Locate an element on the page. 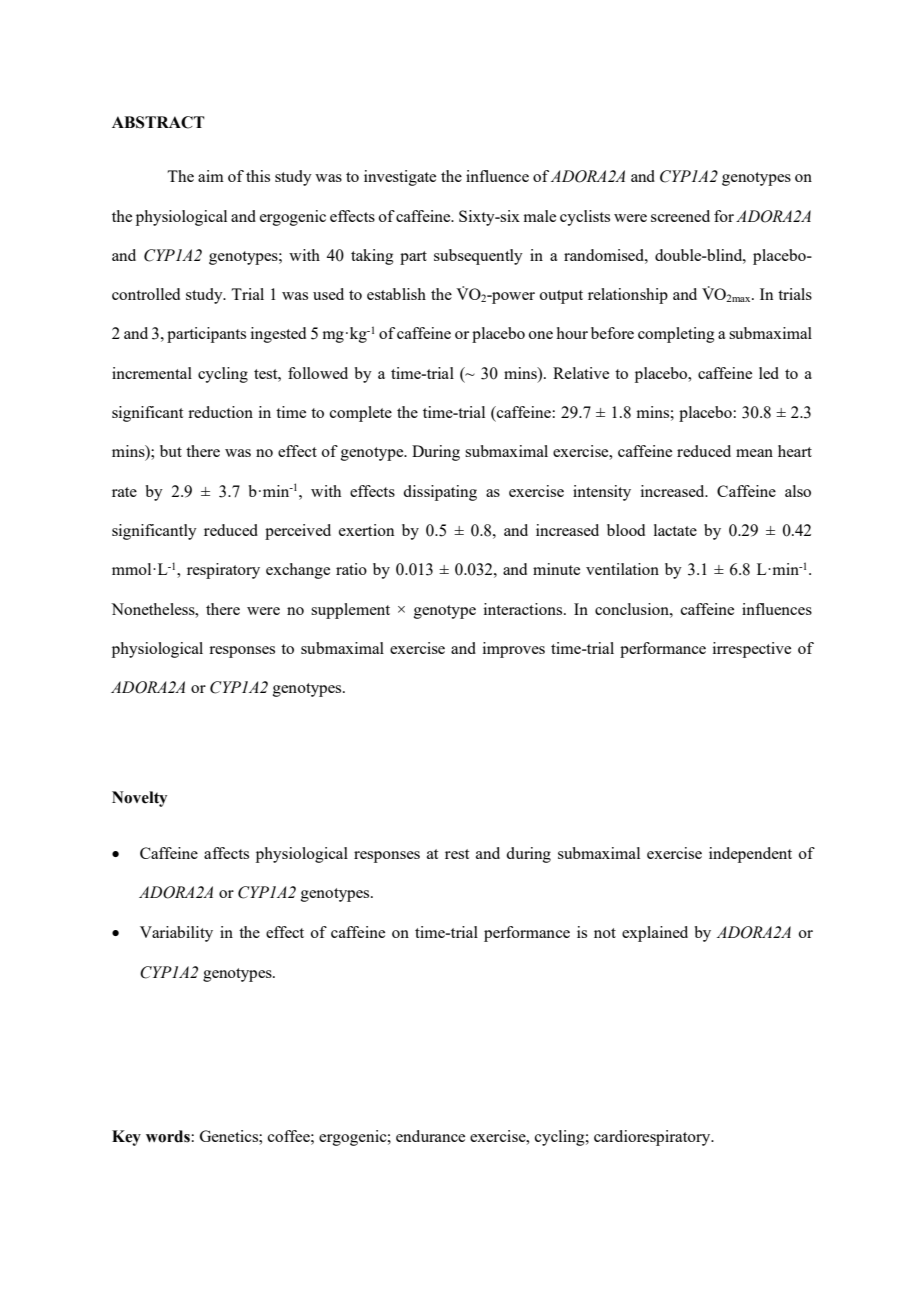  affects is located at coordinates (226, 853).
